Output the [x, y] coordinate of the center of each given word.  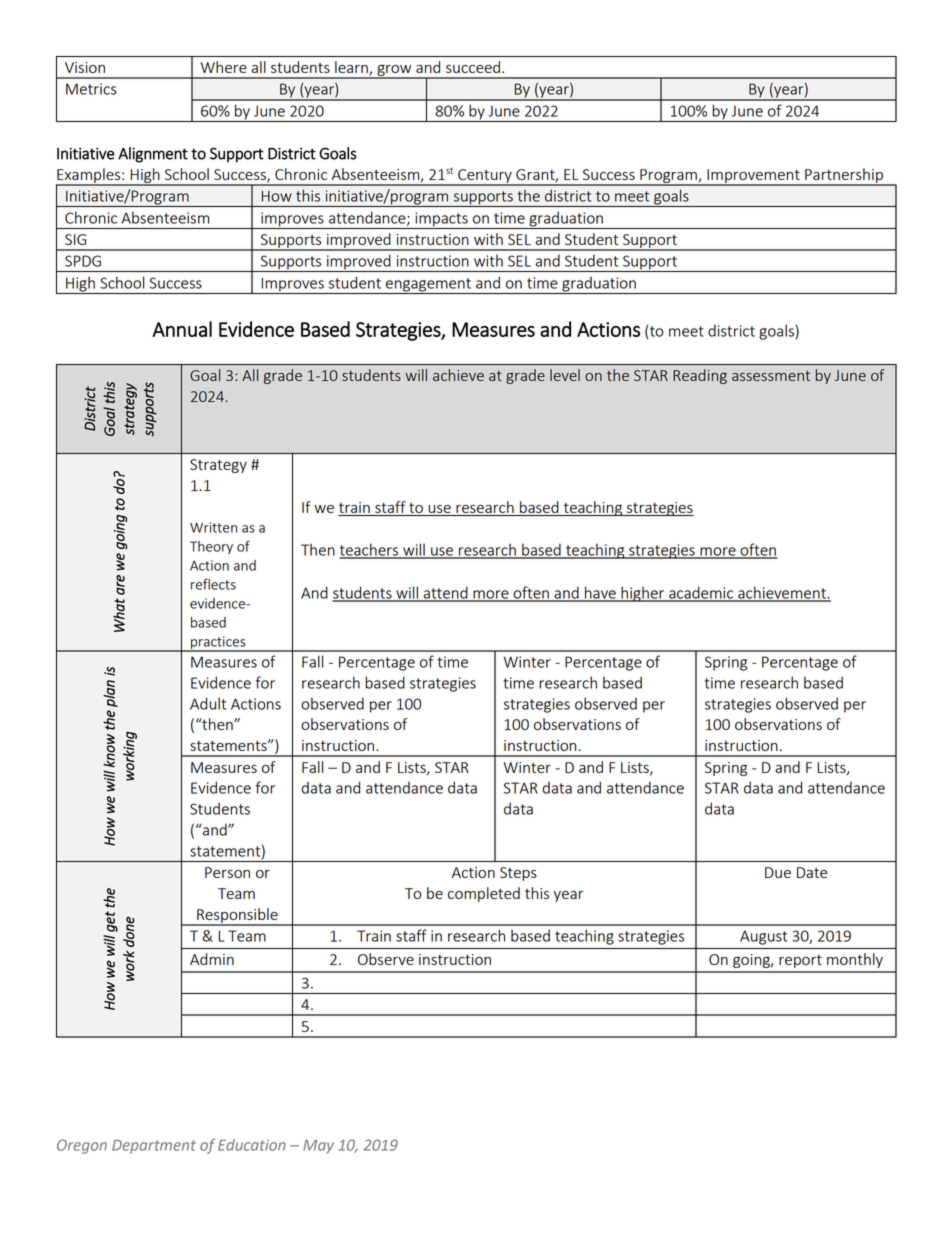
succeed [473, 67]
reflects [213, 584]
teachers [370, 550]
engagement [428, 286]
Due [778, 872]
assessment [771, 376]
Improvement [753, 177]
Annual [182, 329]
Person [227, 872]
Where [224, 67]
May [318, 1147]
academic [701, 593]
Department [154, 1147]
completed [484, 894]
